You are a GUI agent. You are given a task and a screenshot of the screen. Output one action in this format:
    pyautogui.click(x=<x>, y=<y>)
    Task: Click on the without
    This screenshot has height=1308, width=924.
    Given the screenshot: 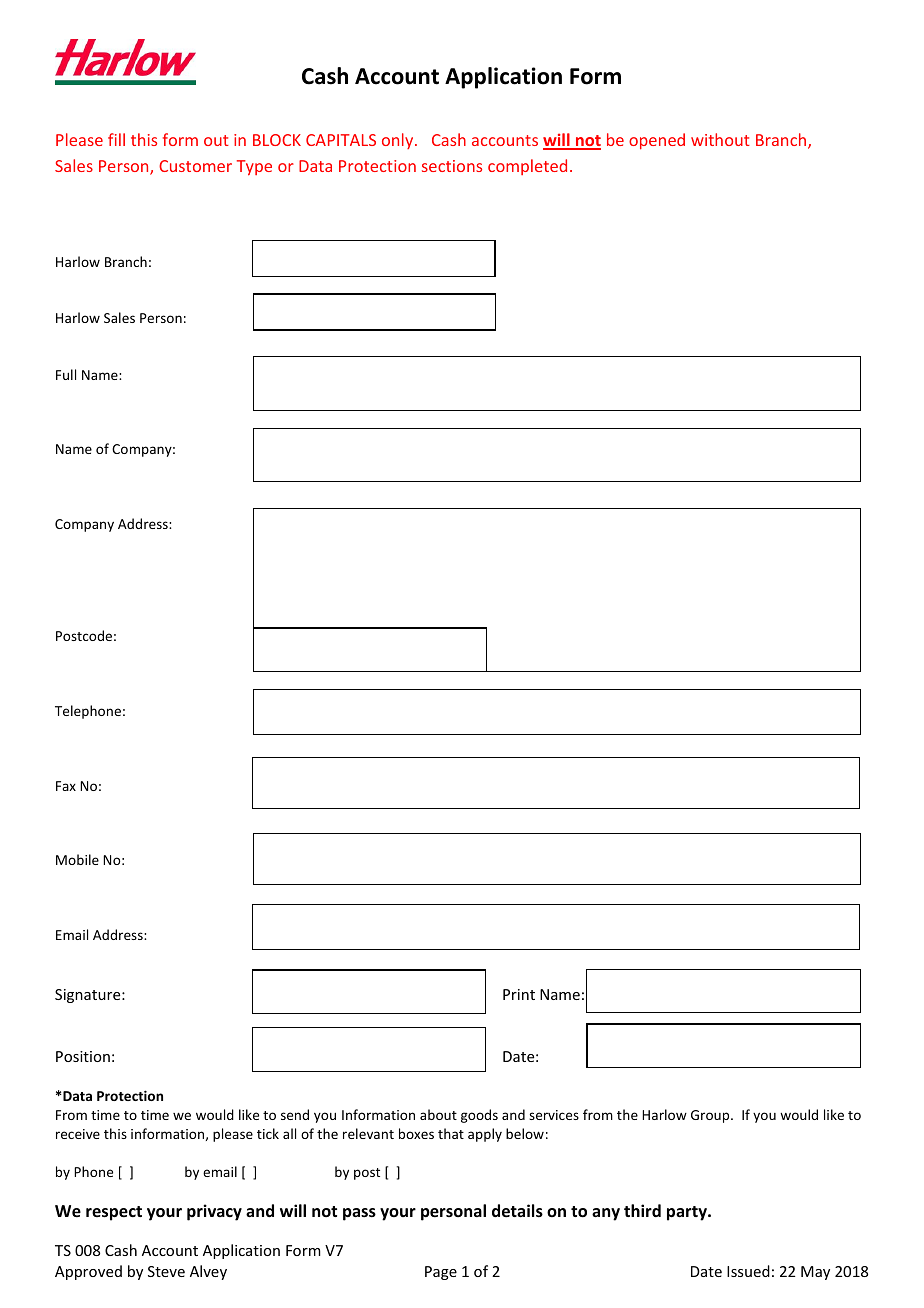 What is the action you would take?
    pyautogui.click(x=720, y=139)
